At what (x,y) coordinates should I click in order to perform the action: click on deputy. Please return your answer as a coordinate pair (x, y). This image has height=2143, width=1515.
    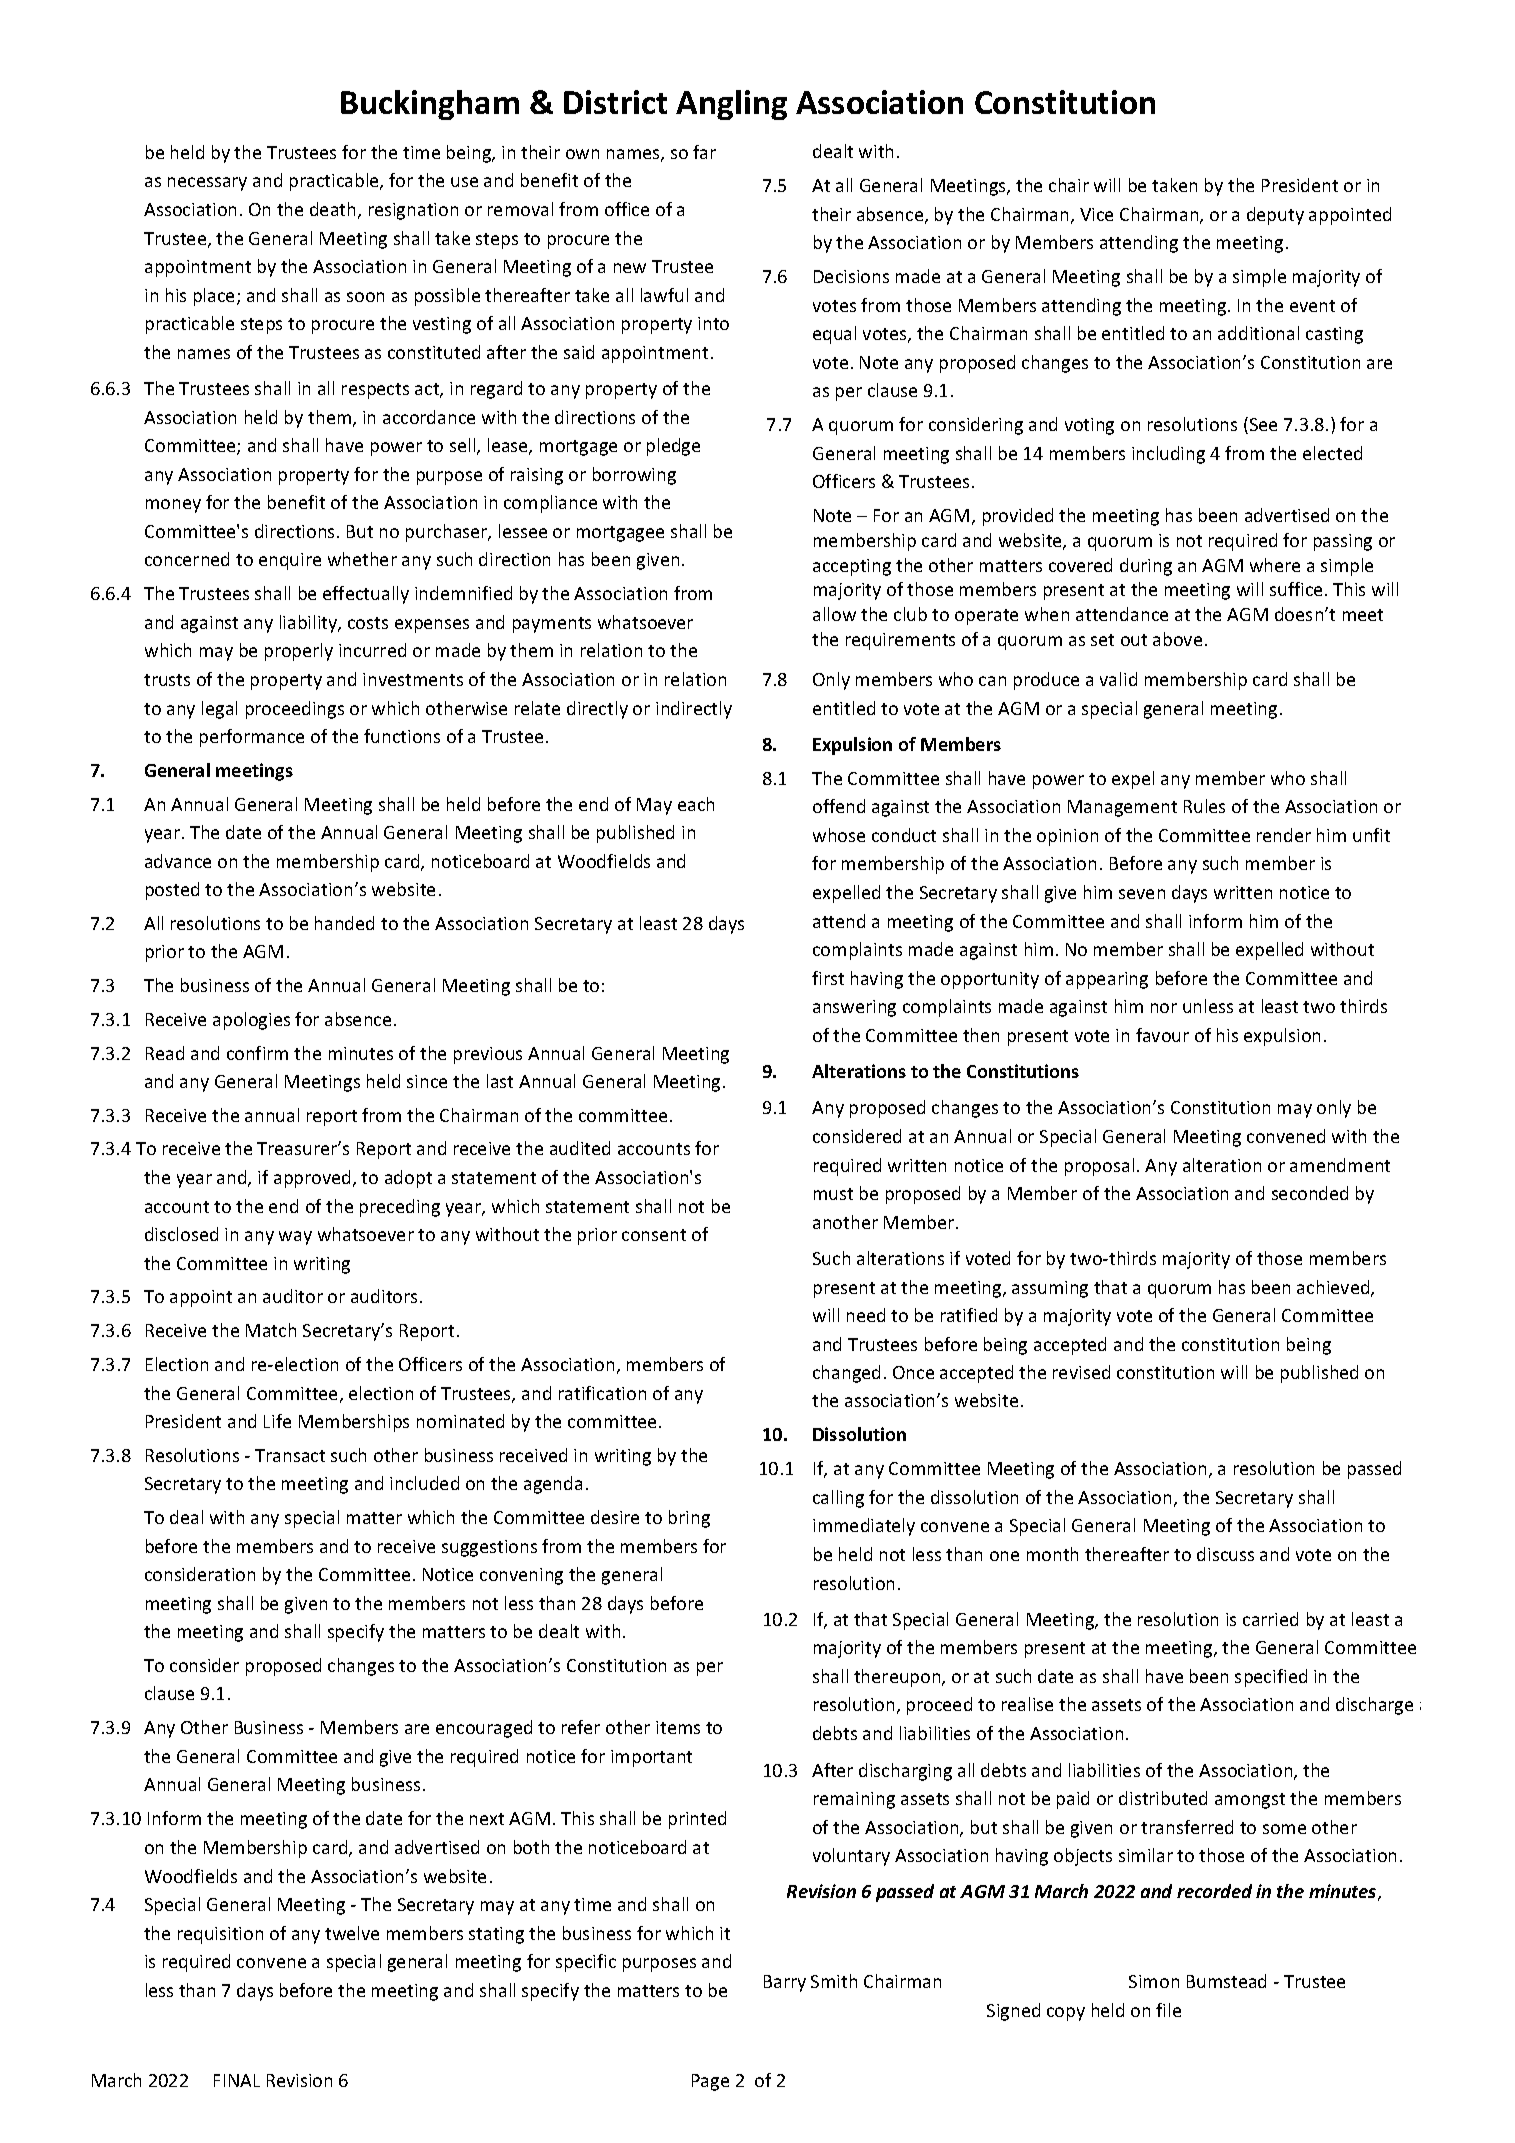
    Looking at the image, I should click on (1275, 216).
